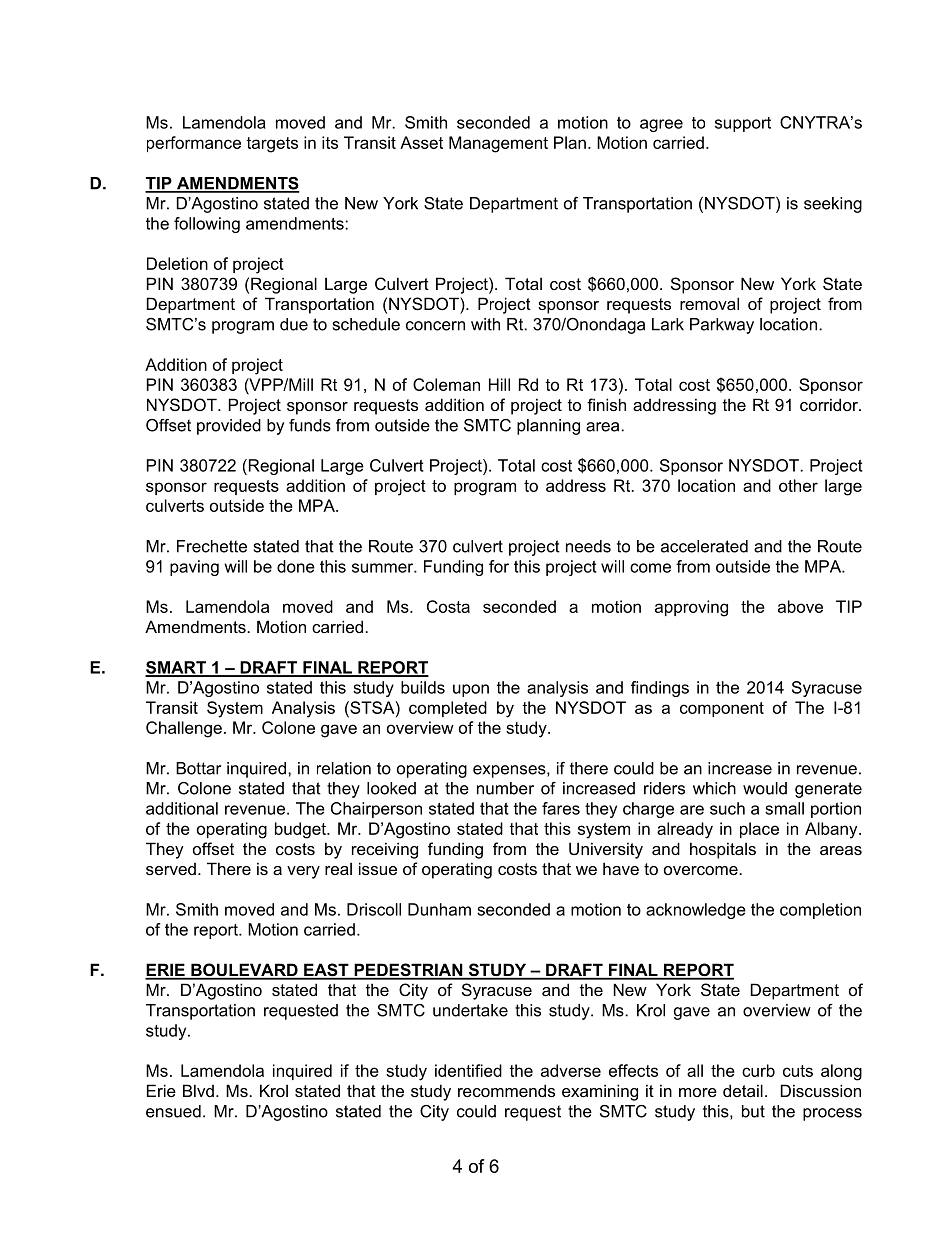 The image size is (952, 1233). What do you see at coordinates (506, 1090) in the screenshot?
I see `recommends` at bounding box center [506, 1090].
